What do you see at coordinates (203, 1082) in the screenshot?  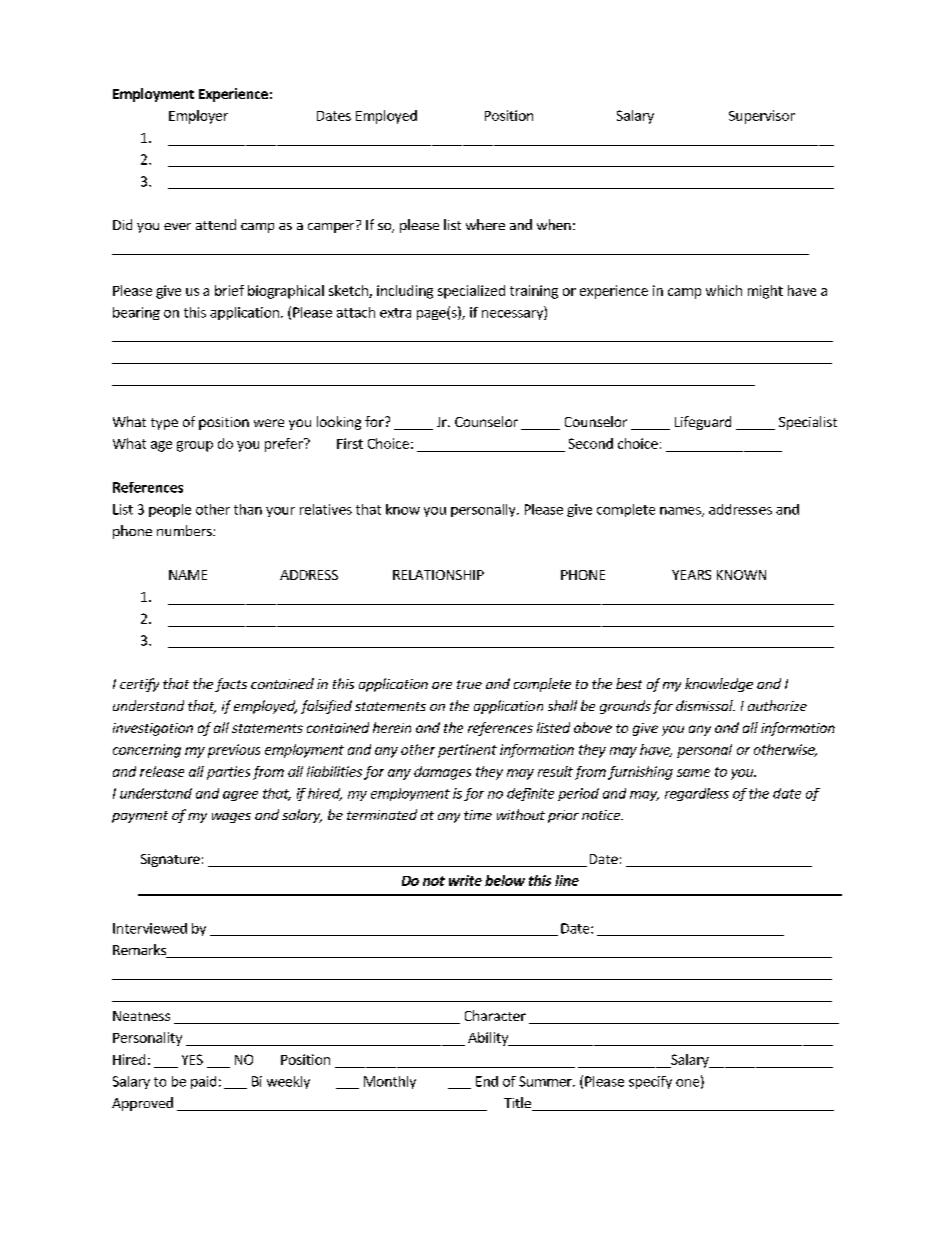 I see `paid` at bounding box center [203, 1082].
